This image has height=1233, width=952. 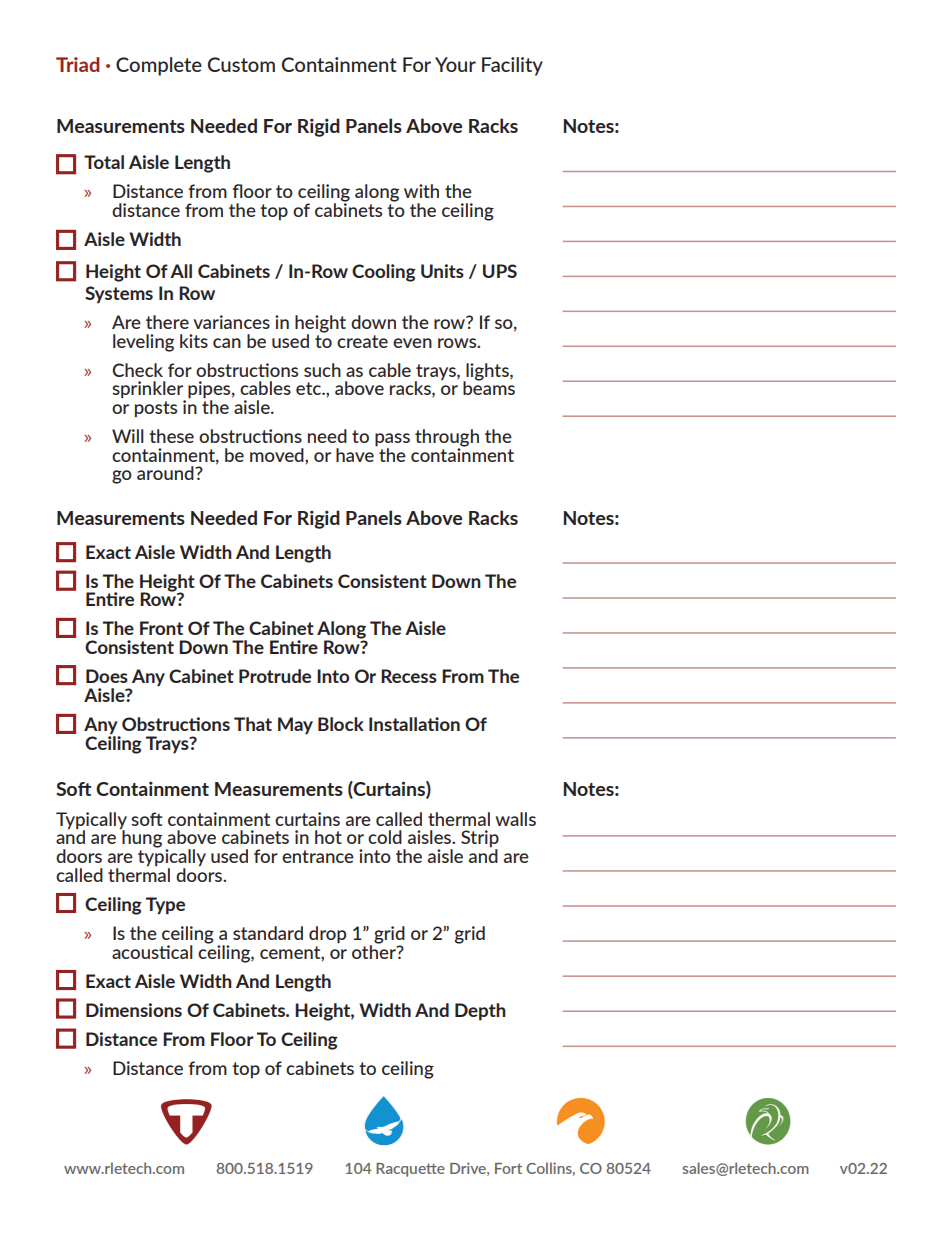 I want to click on Custom, so click(x=241, y=64).
